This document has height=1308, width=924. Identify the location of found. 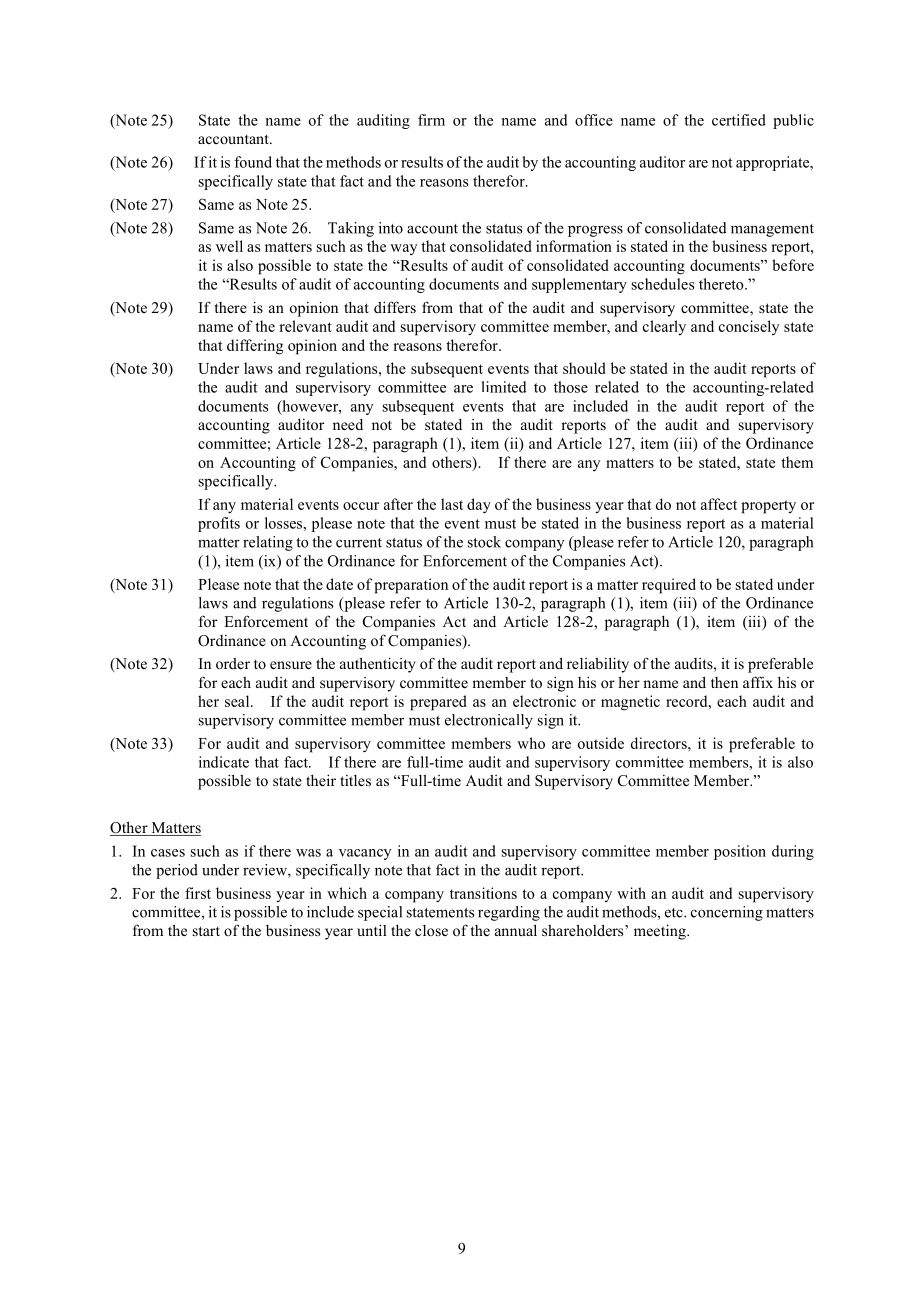
(253, 162).
